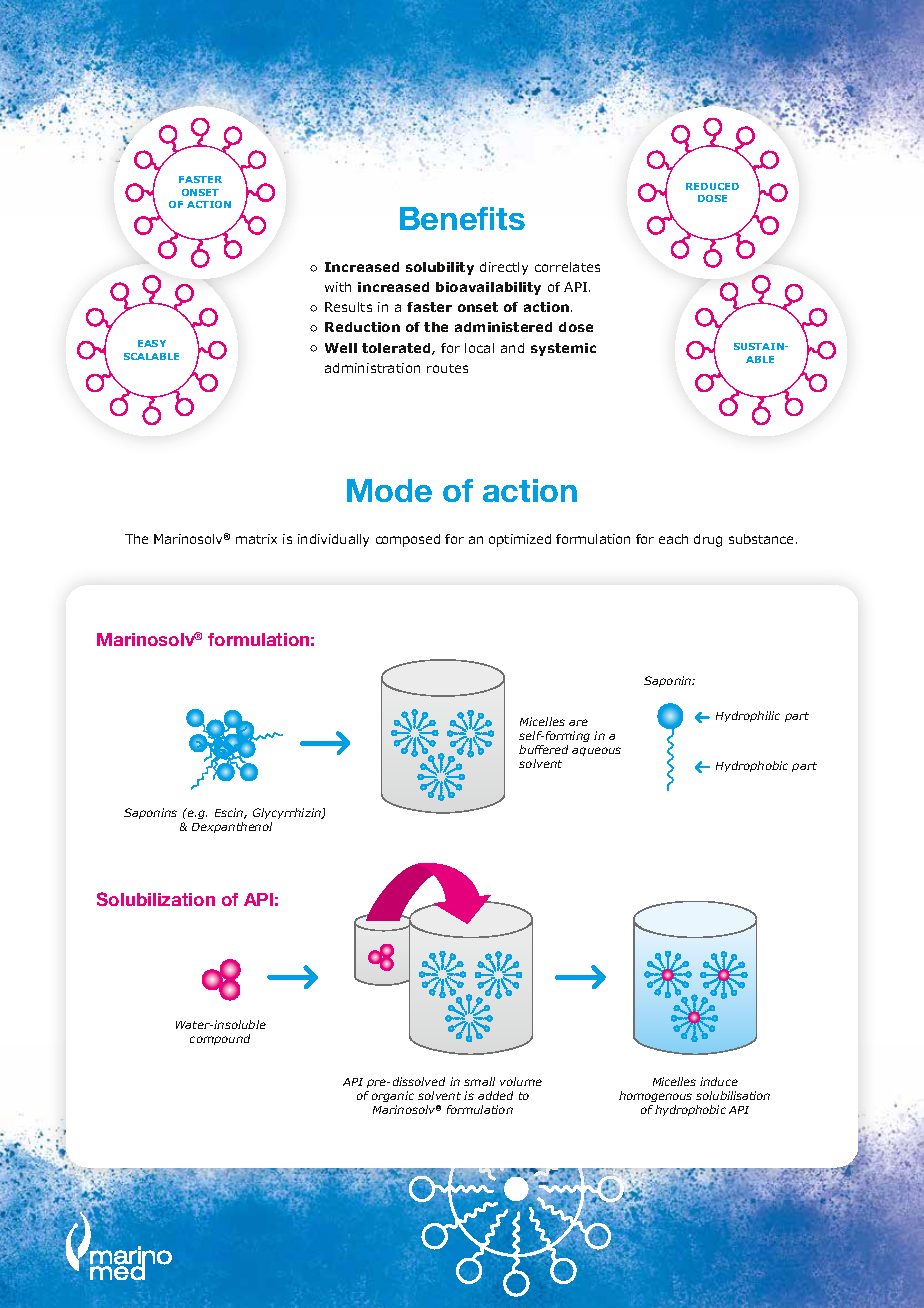 Image resolution: width=924 pixels, height=1308 pixels. Describe the element at coordinates (462, 218) in the document. I see `Benefits` at that location.
